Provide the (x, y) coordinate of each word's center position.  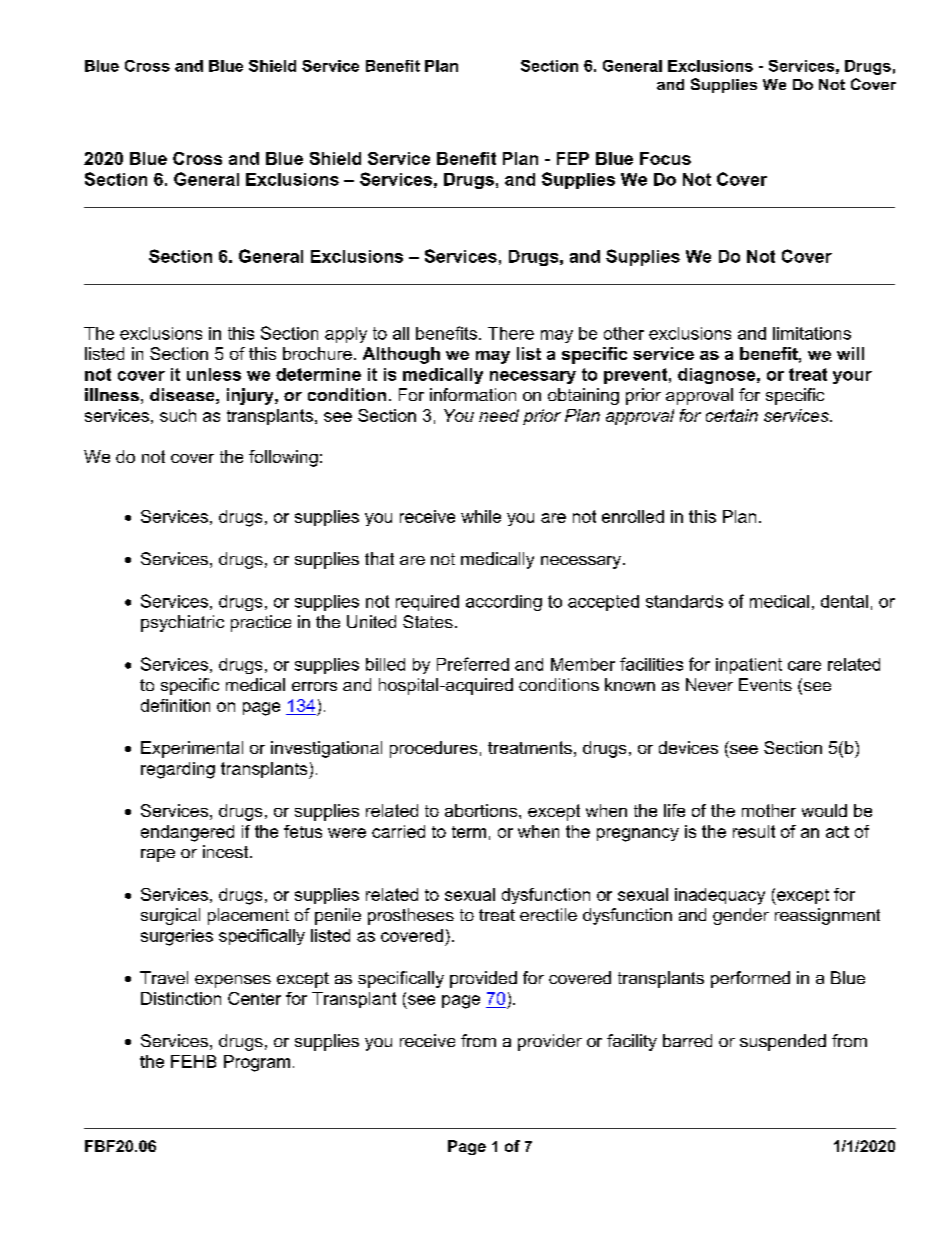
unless (214, 374)
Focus (665, 158)
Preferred (473, 664)
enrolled (633, 516)
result (754, 831)
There (511, 333)
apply (346, 335)
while (481, 516)
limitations (812, 333)
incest (227, 851)
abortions (482, 810)
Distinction (181, 998)
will (850, 353)
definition (175, 705)
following (283, 458)
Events (765, 684)
